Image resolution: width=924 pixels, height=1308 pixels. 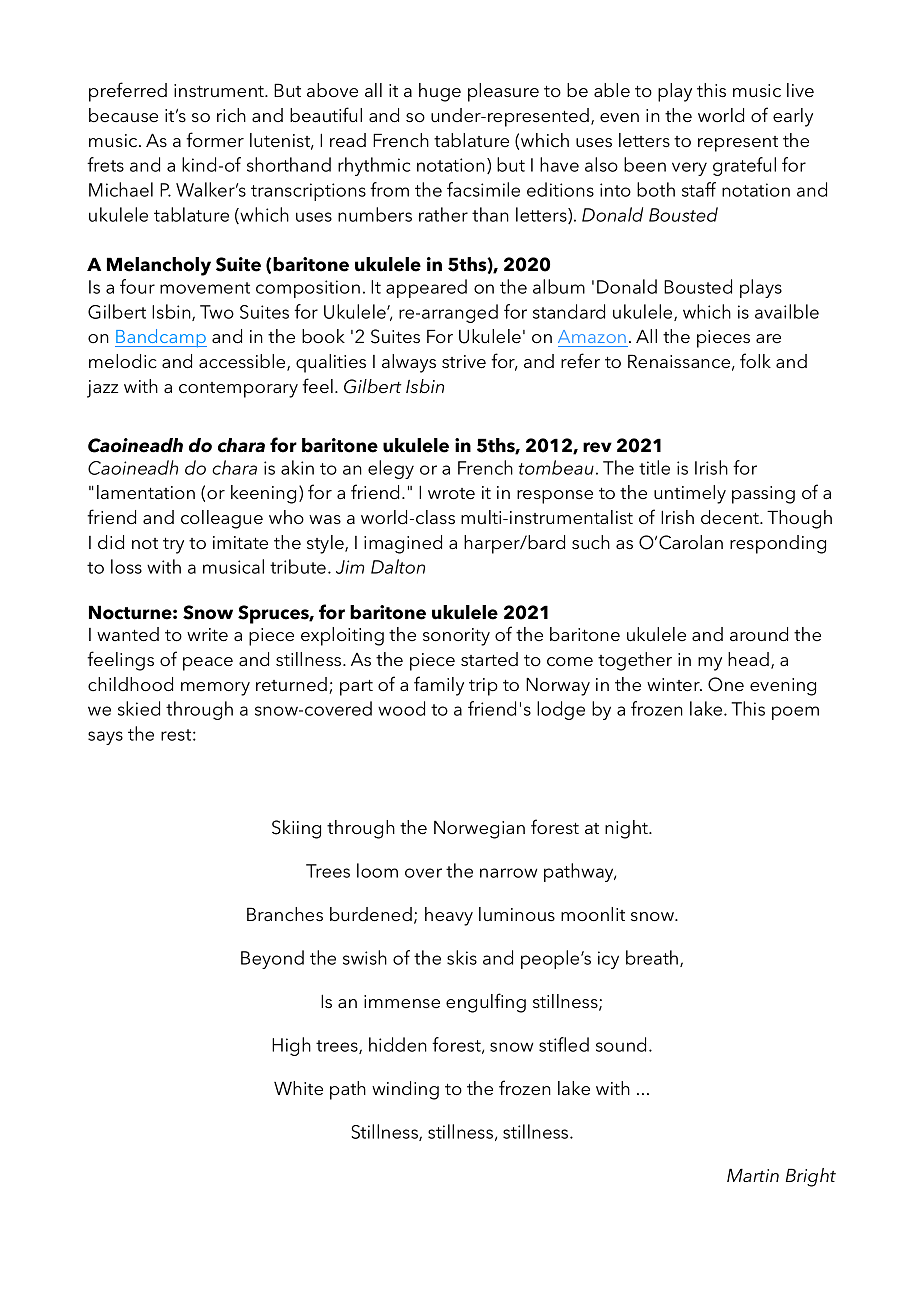 I want to click on grateful, so click(x=744, y=166).
